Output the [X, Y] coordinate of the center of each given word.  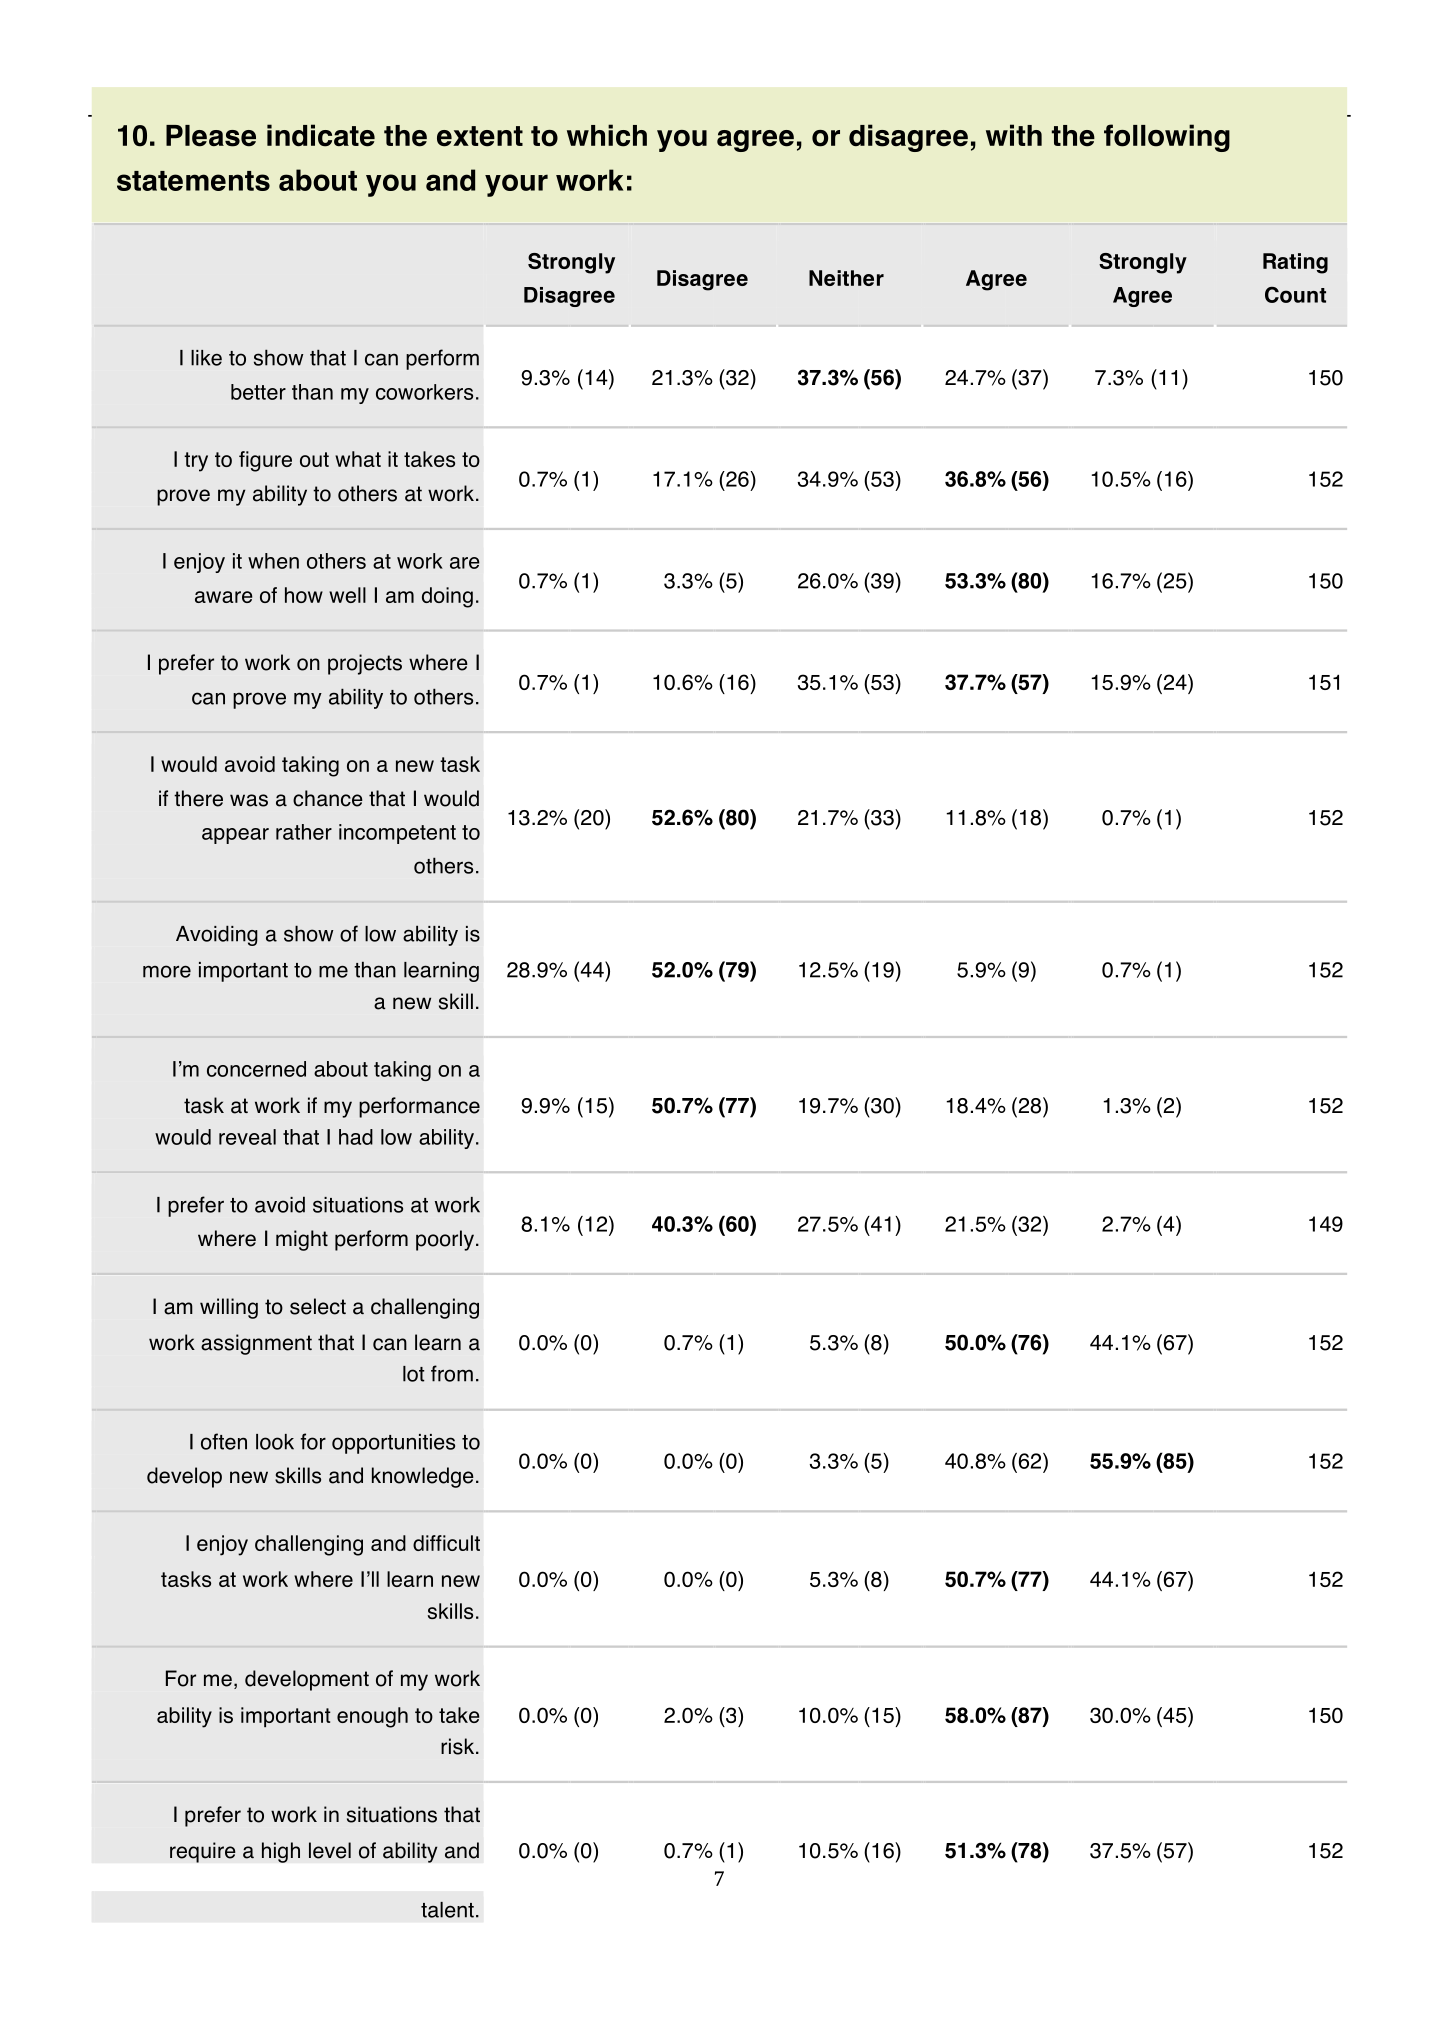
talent [447, 1910]
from [452, 1373]
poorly [445, 1240]
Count [1295, 294]
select [318, 1306]
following [1167, 138]
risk [459, 1746]
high [281, 1852]
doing [447, 597]
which [607, 135]
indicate [321, 135]
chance [328, 798]
